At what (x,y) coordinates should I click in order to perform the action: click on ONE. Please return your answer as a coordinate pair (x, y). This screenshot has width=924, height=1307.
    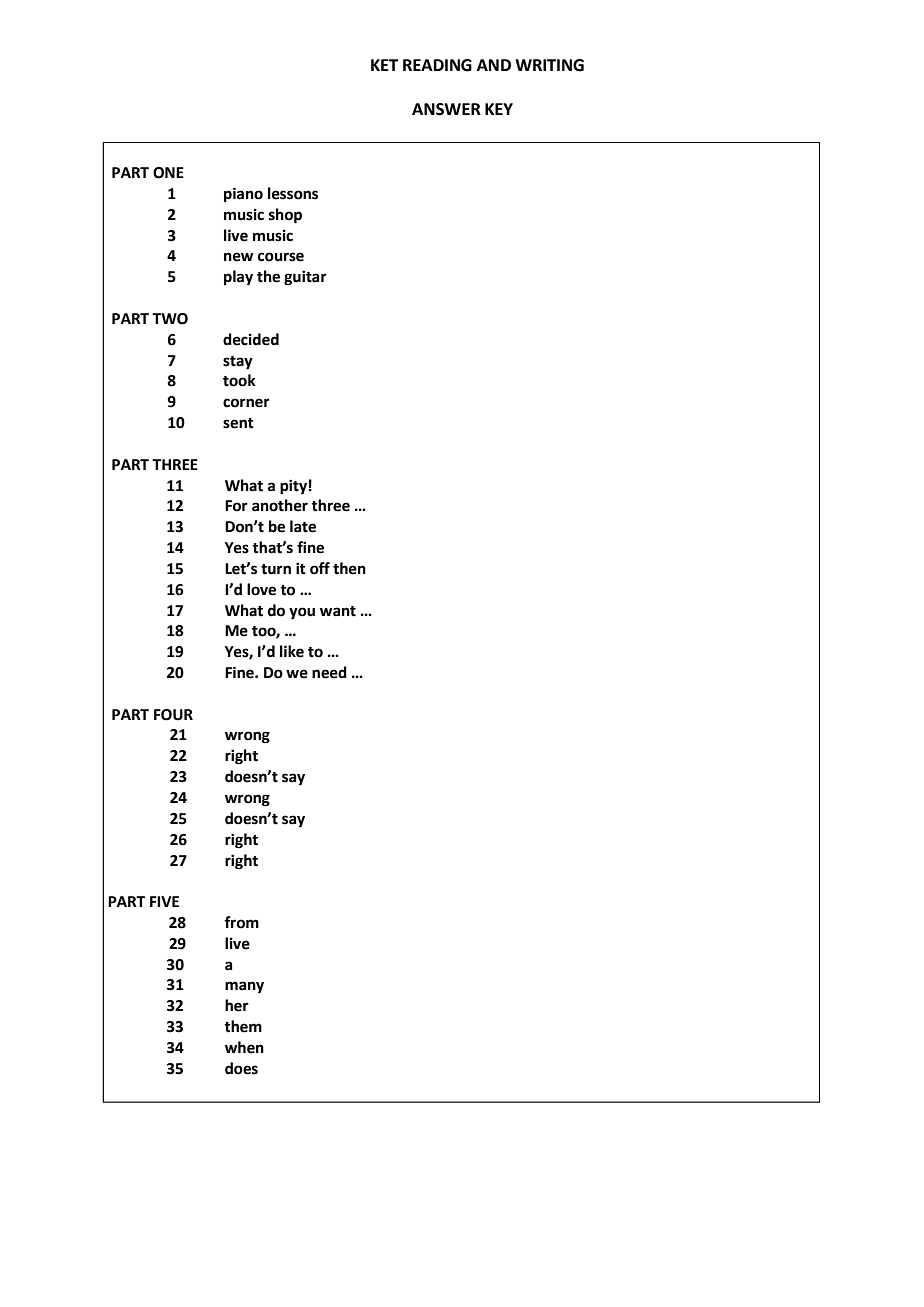
    Looking at the image, I should click on (168, 173).
